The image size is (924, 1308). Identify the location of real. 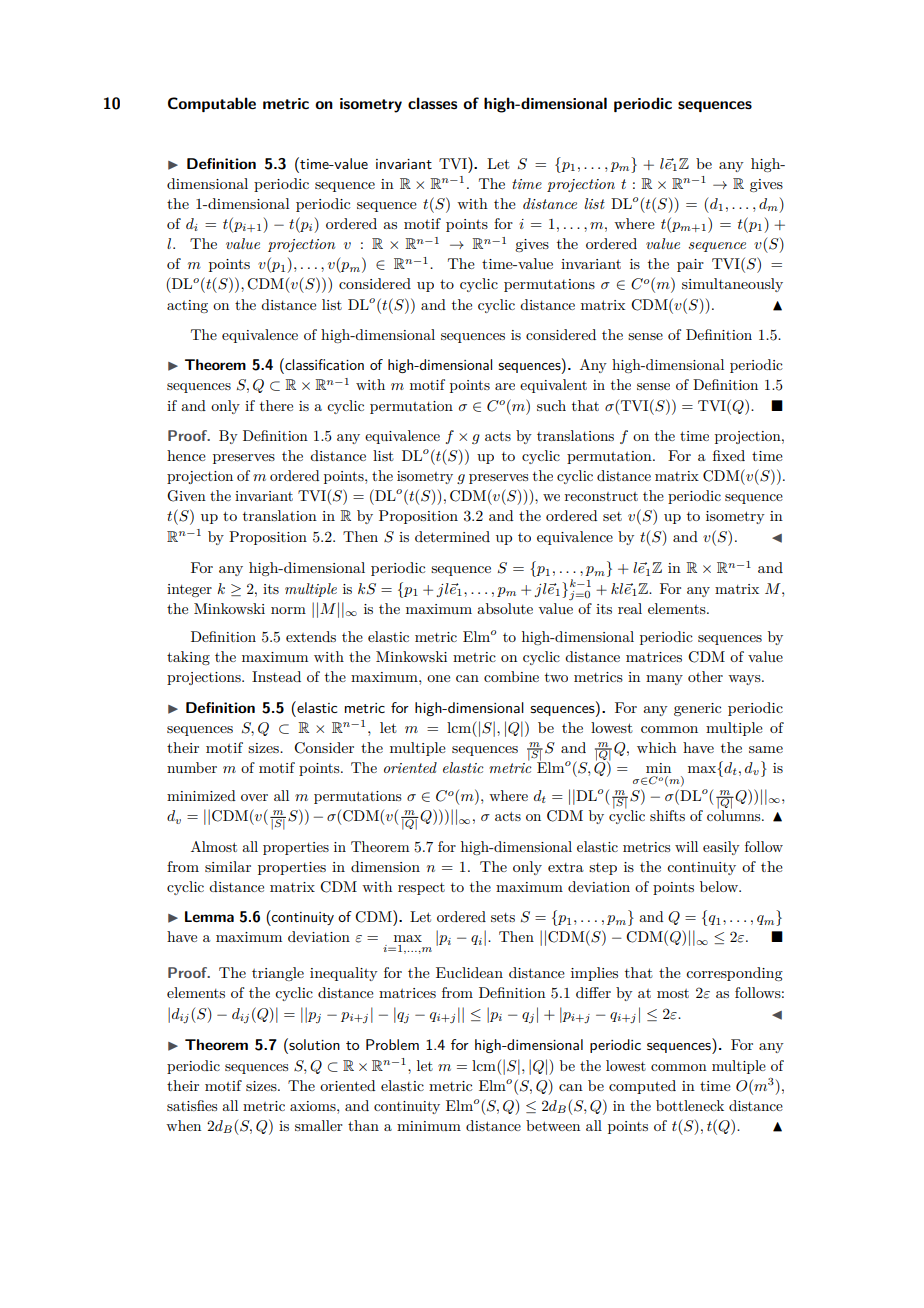
(630, 608).
